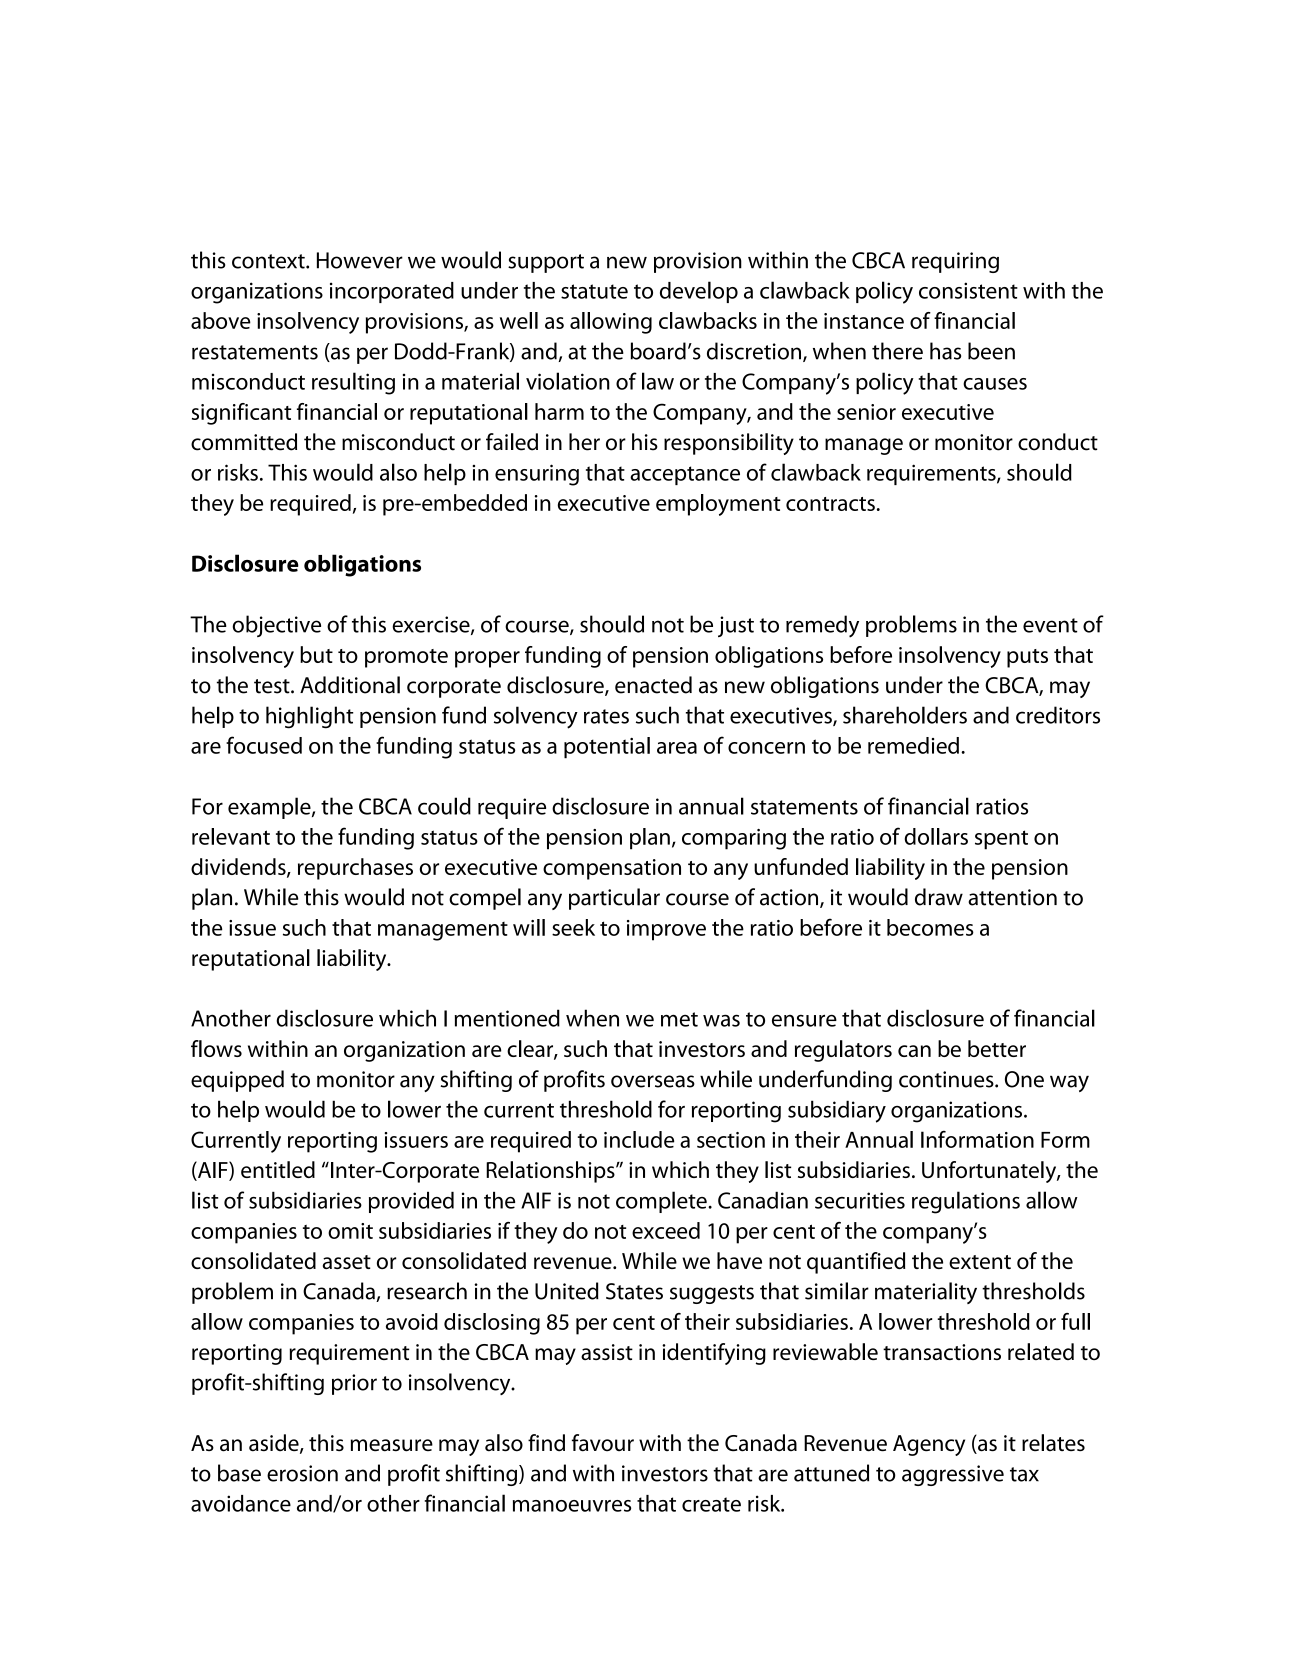 The height and width of the page is (1678, 1297). What do you see at coordinates (302, 1473) in the page?
I see `erosion` at bounding box center [302, 1473].
